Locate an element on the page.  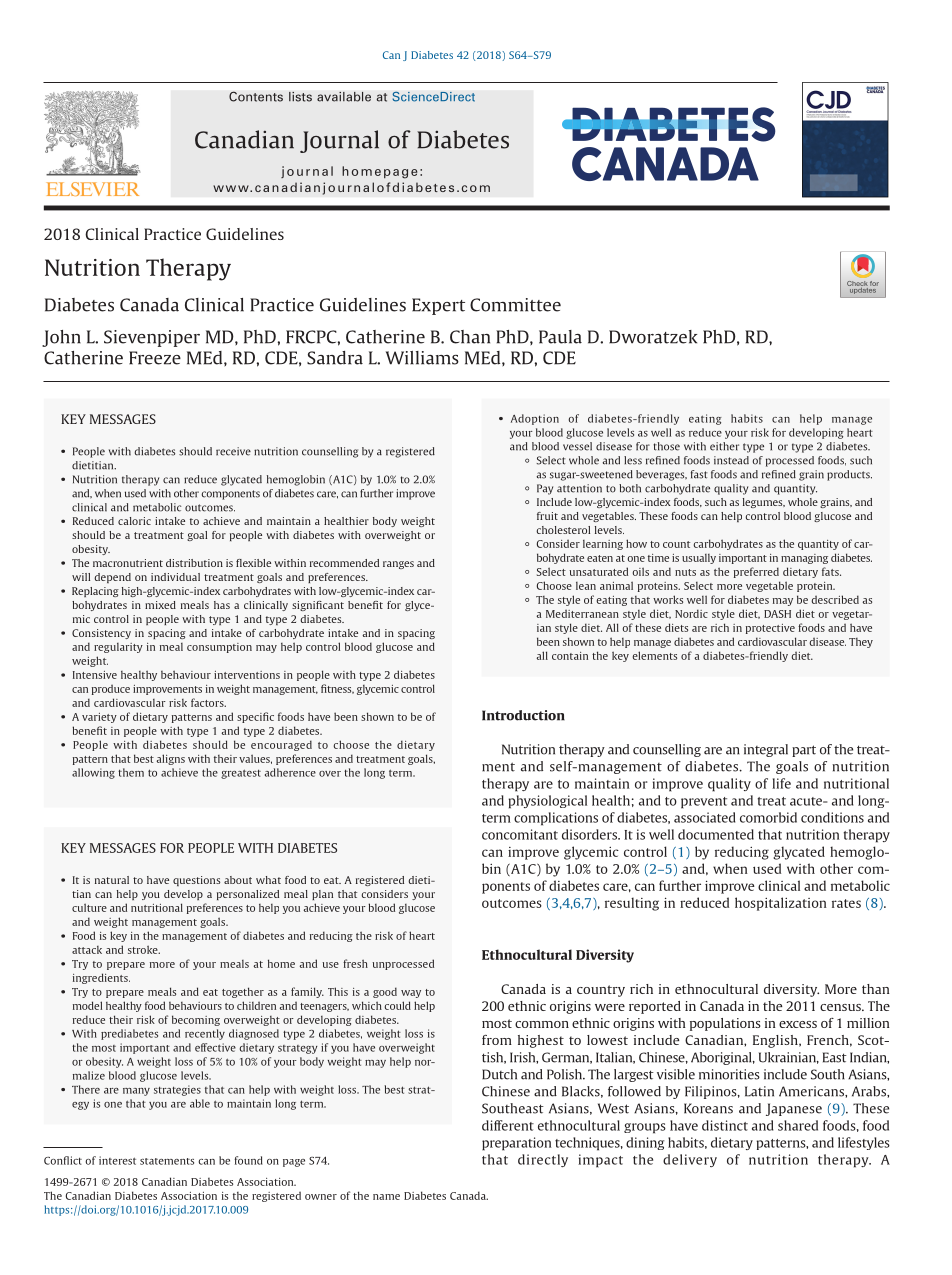
way is located at coordinates (411, 994).
